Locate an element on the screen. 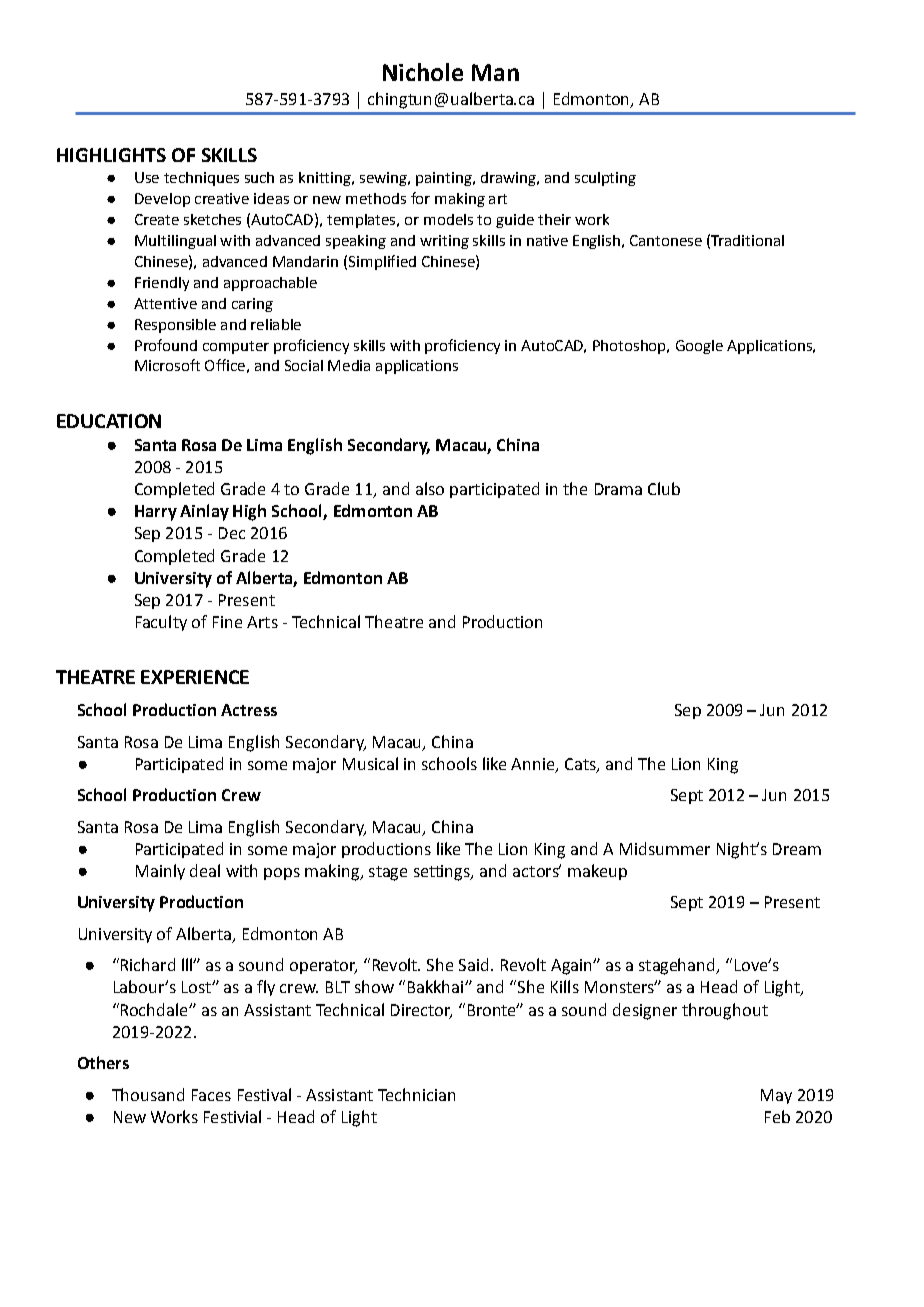  deal is located at coordinates (205, 870).
